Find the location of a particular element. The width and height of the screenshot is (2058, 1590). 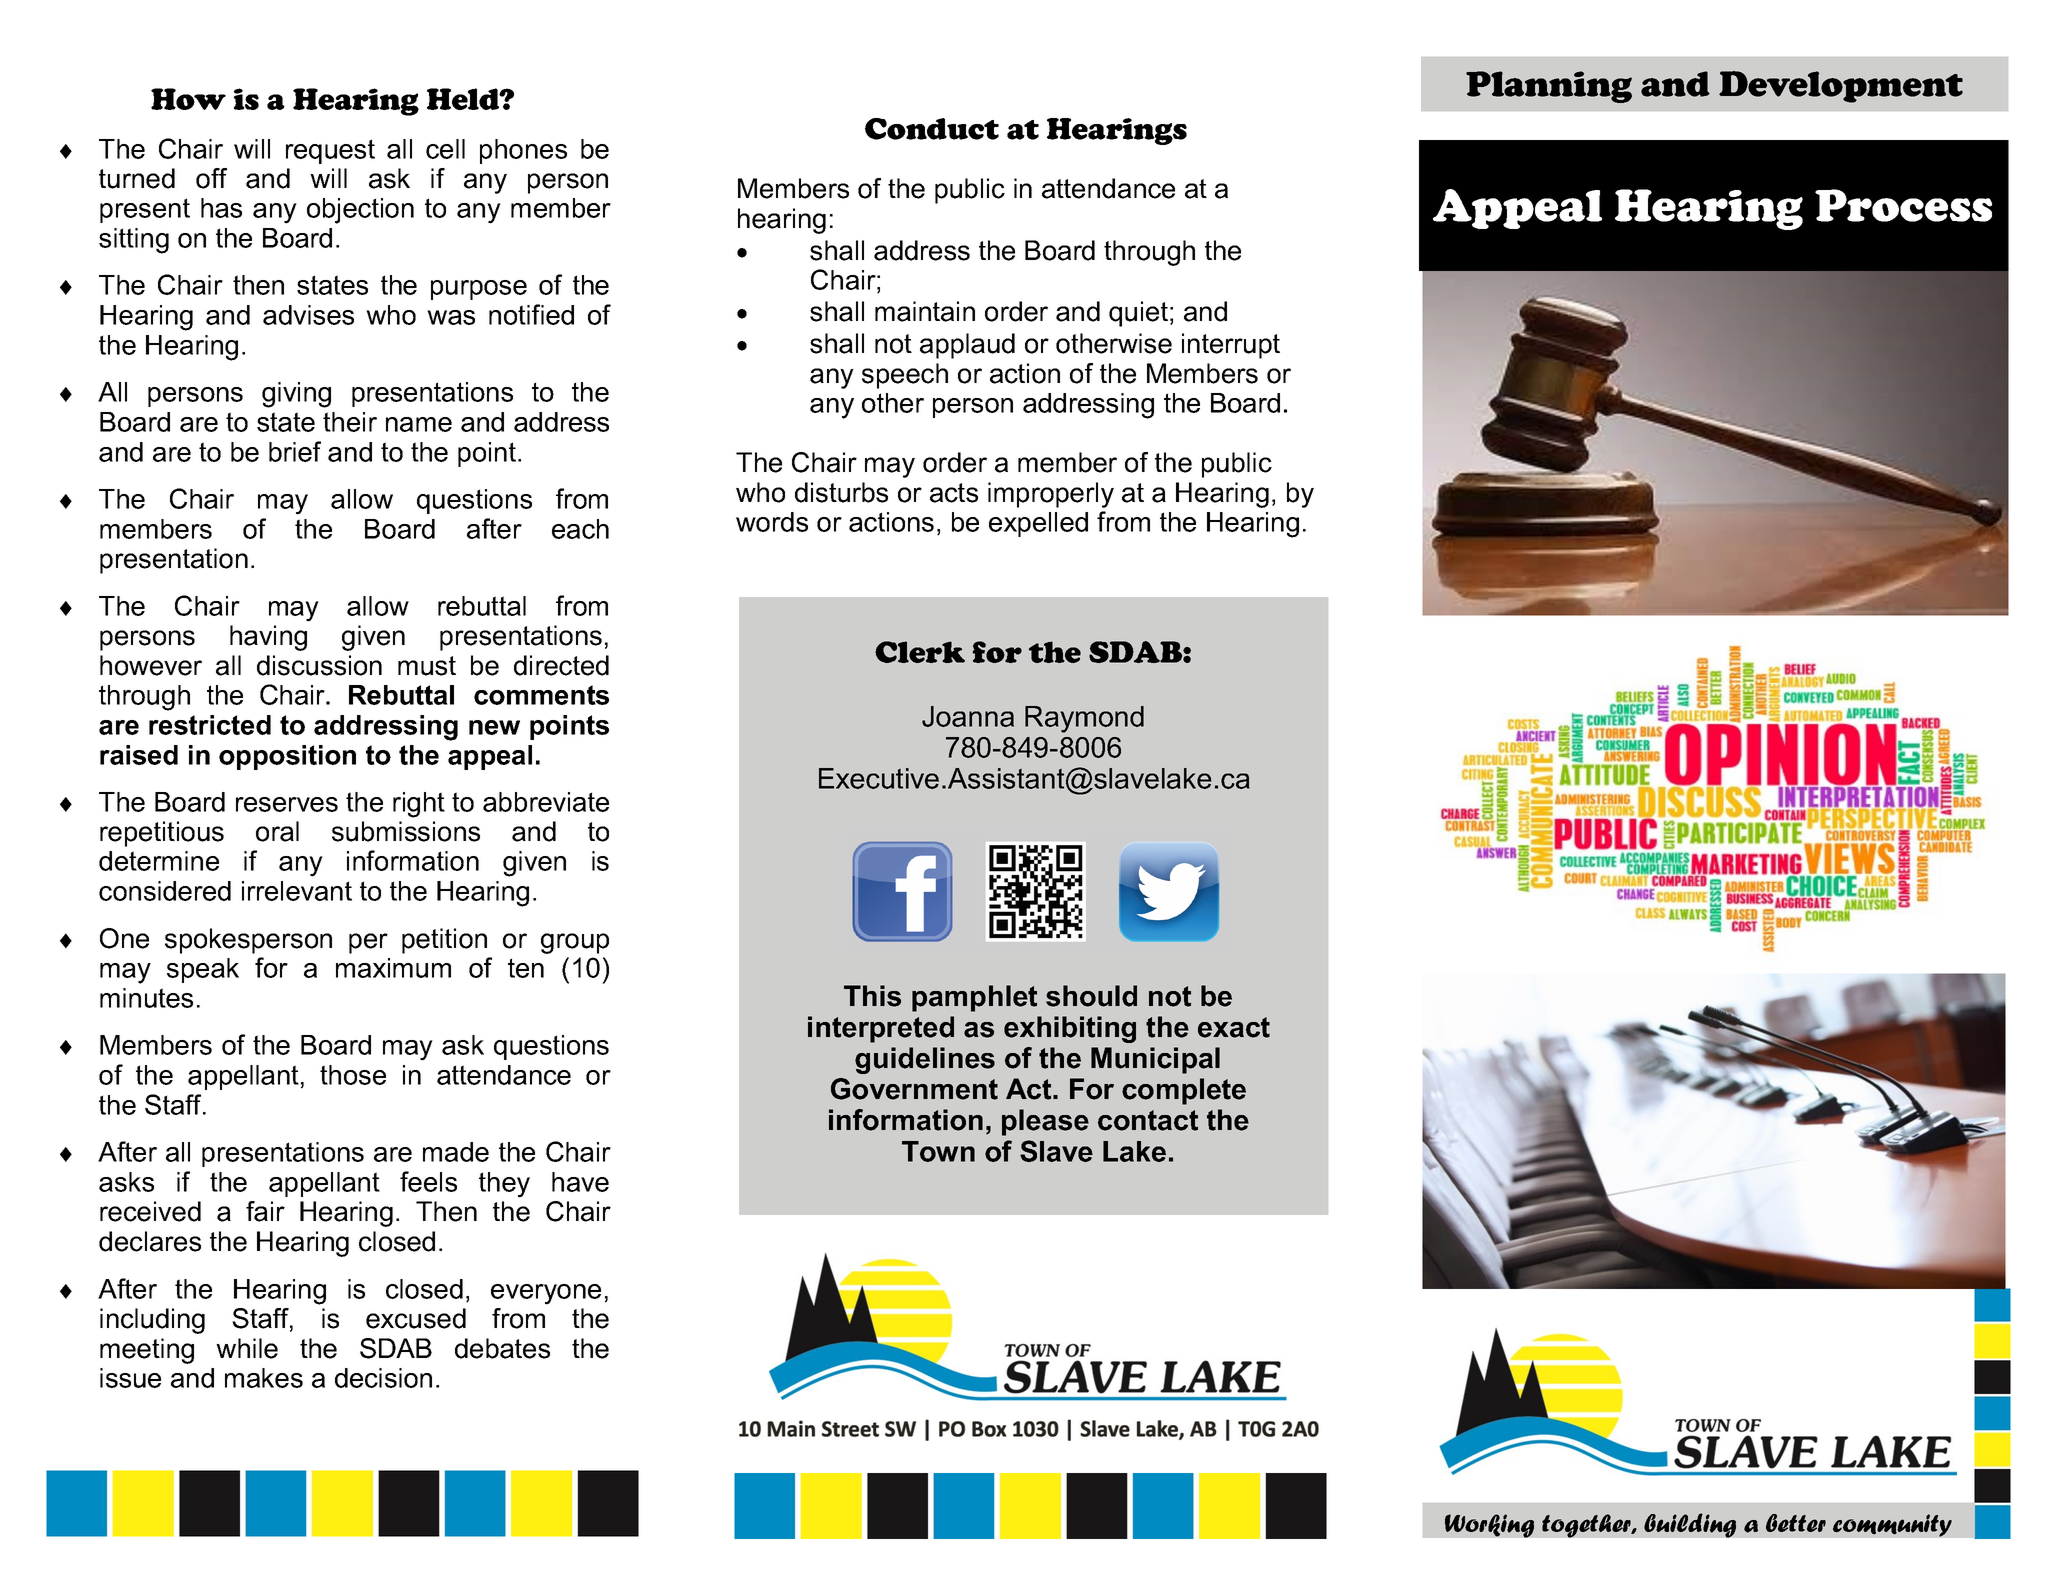

Conduct is located at coordinates (932, 129).
